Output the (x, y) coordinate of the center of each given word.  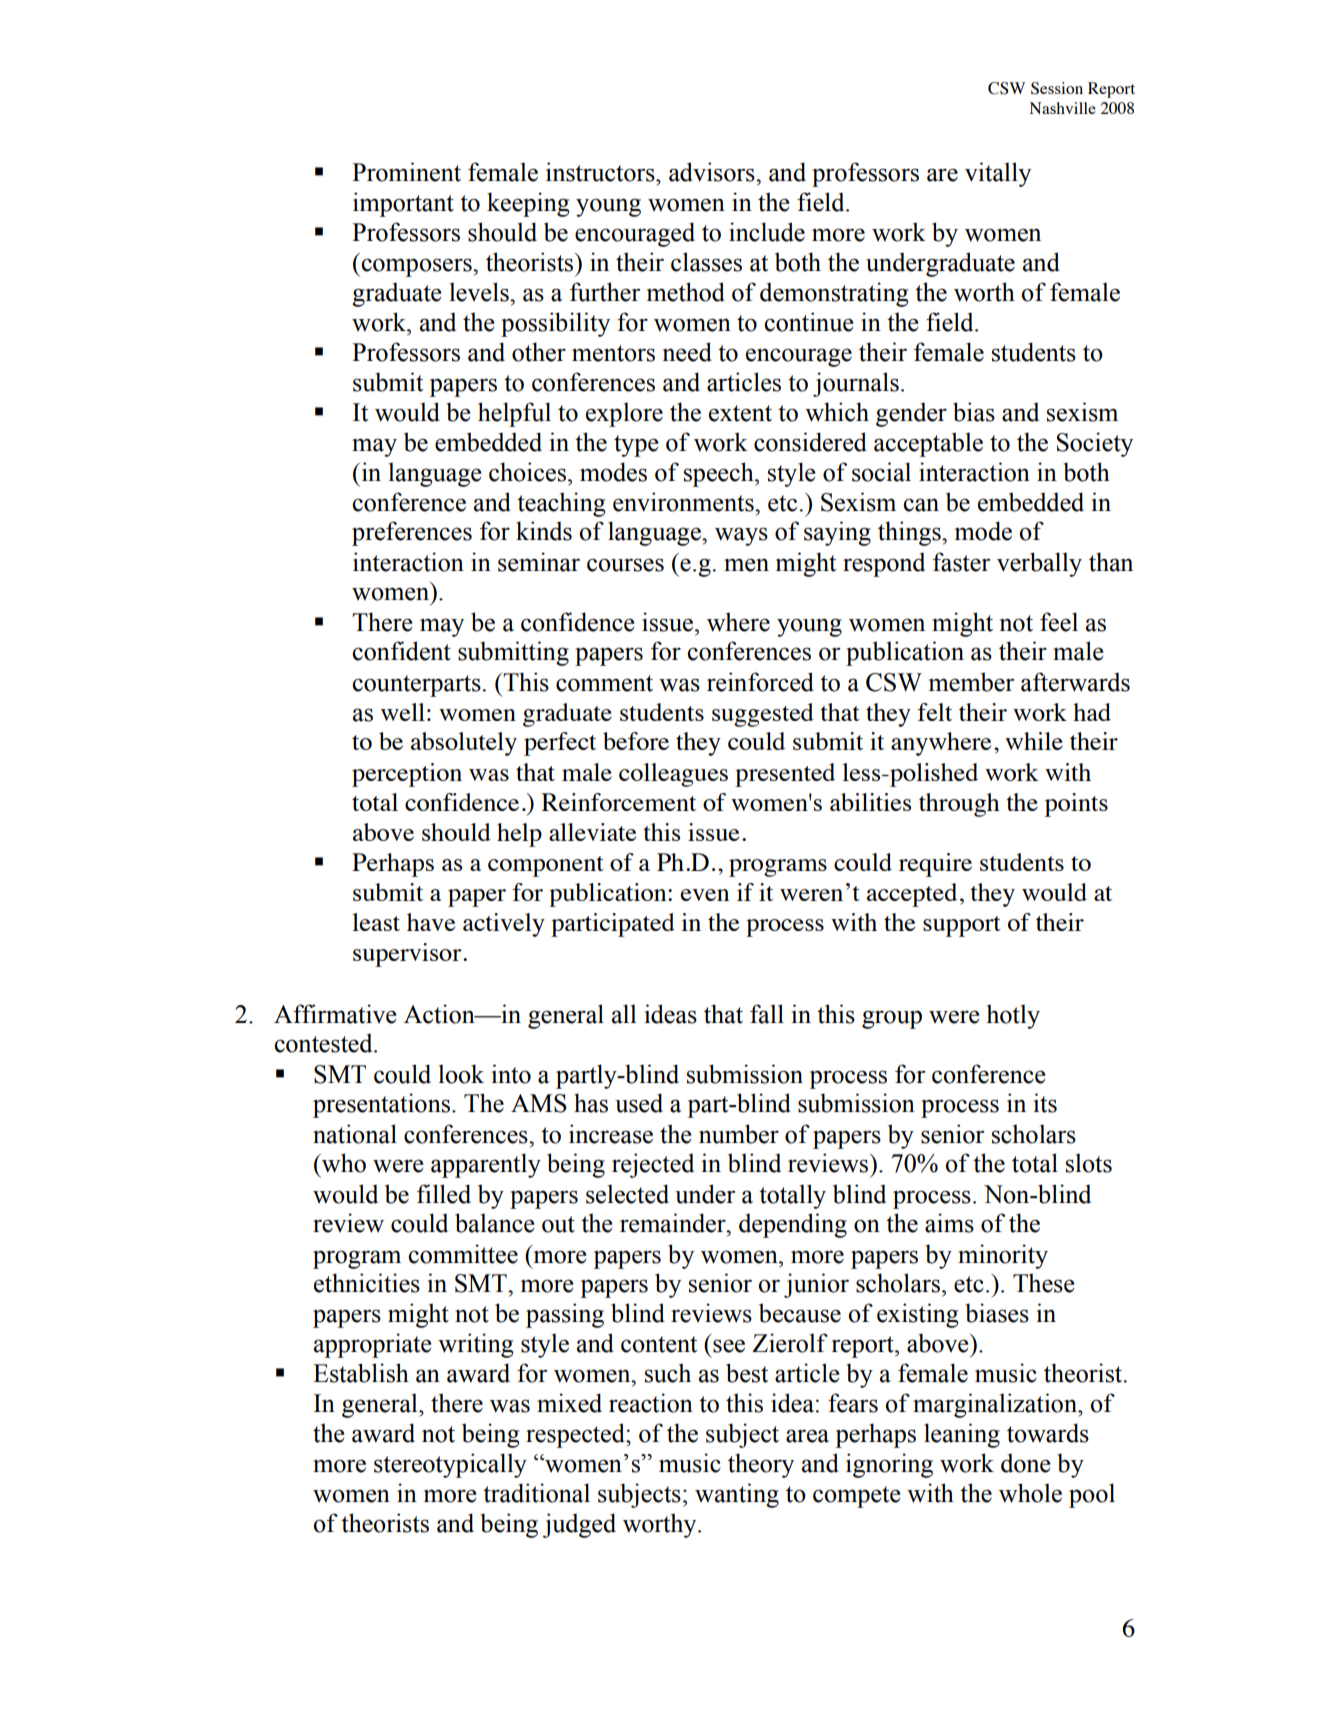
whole (1030, 1493)
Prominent (406, 172)
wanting (737, 1495)
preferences (412, 533)
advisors (713, 172)
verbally (1039, 564)
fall (767, 1014)
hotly (1013, 1016)
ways (741, 536)
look (461, 1074)
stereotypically (450, 1465)
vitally (998, 174)
